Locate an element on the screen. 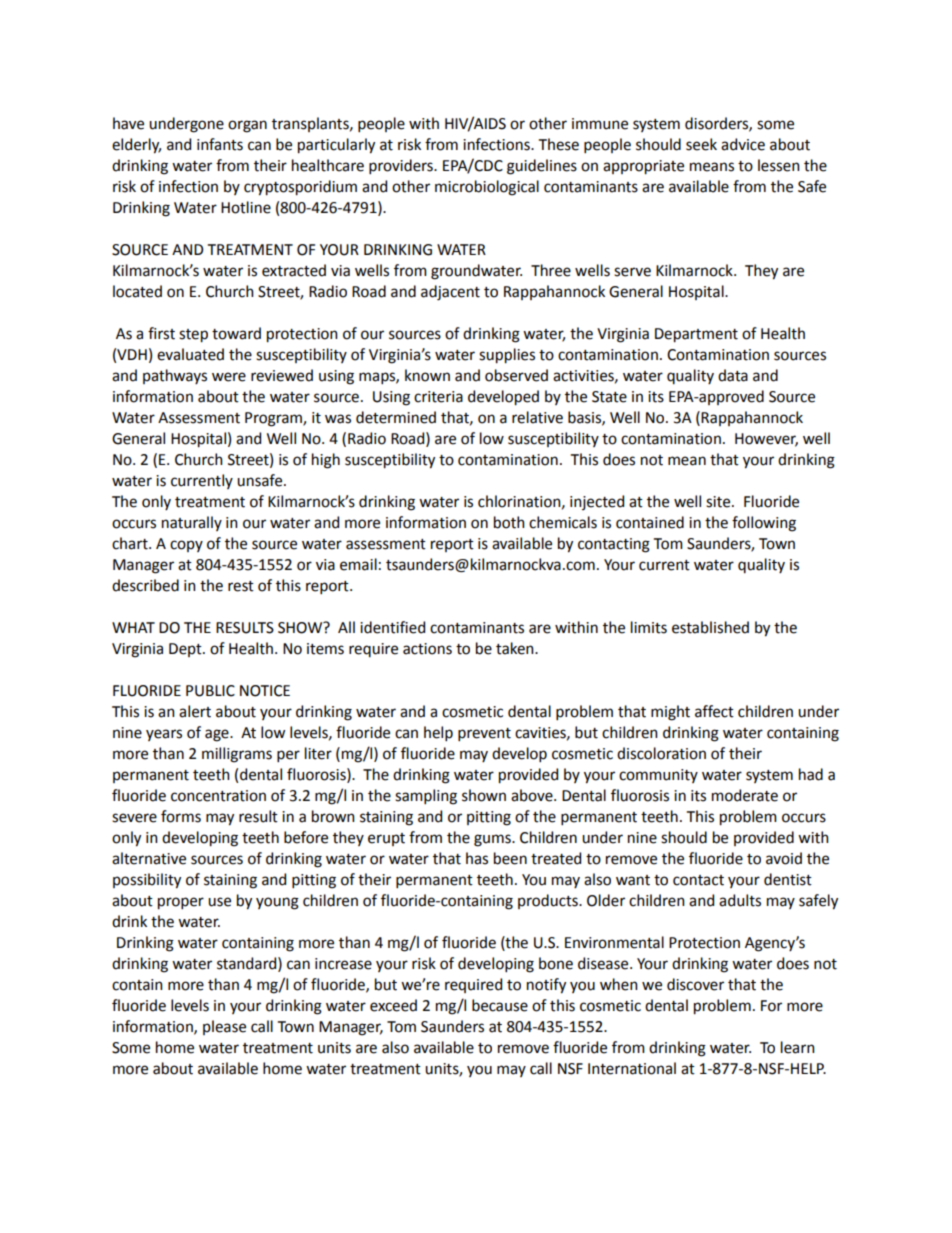 Image resolution: width=952 pixels, height=1233 pixels. data is located at coordinates (733, 375).
